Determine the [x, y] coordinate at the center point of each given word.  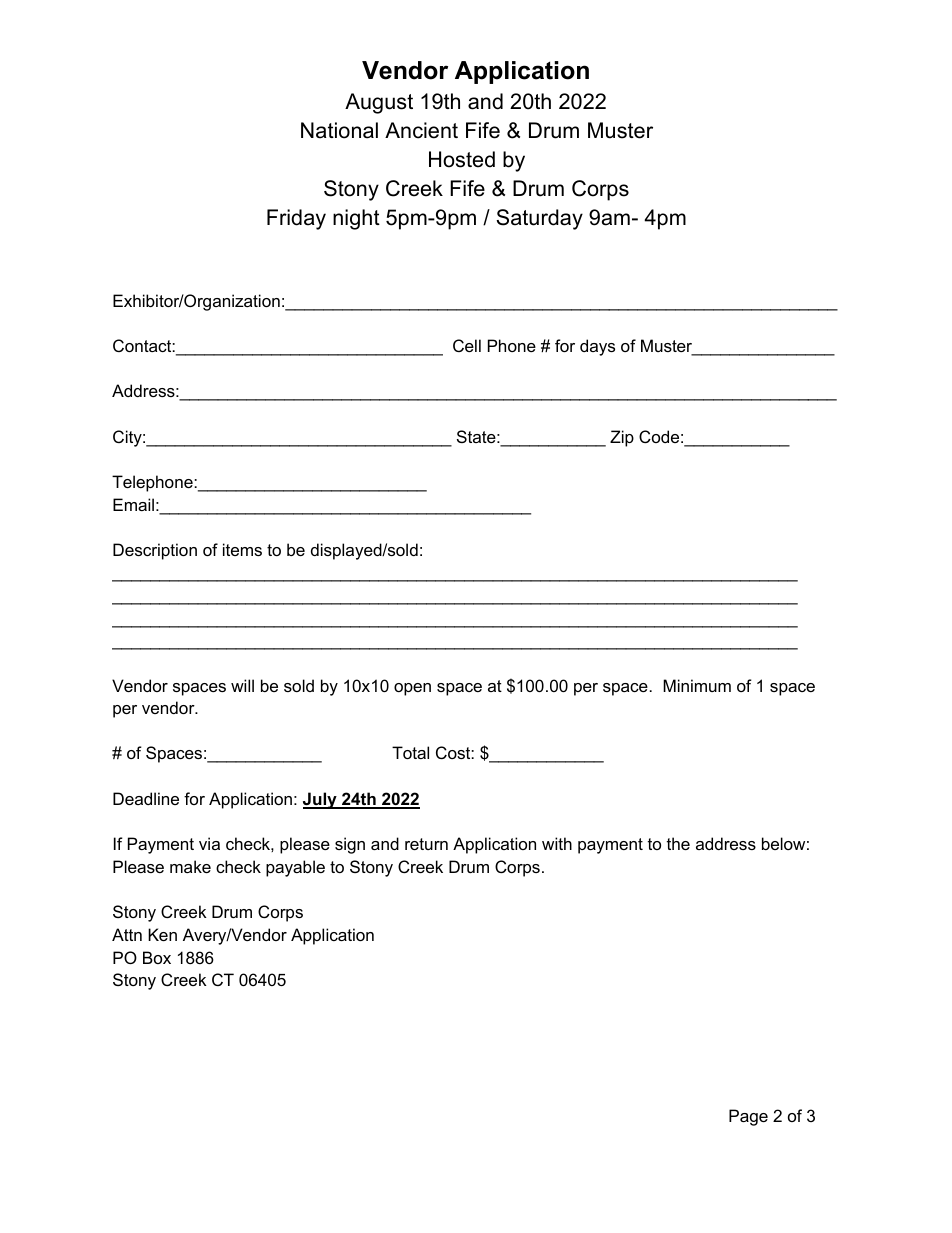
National [339, 130]
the [678, 843]
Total [410, 752]
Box [157, 957]
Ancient [421, 130]
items [242, 549]
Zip [622, 438]
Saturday [539, 219]
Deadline [146, 798]
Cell [467, 345]
